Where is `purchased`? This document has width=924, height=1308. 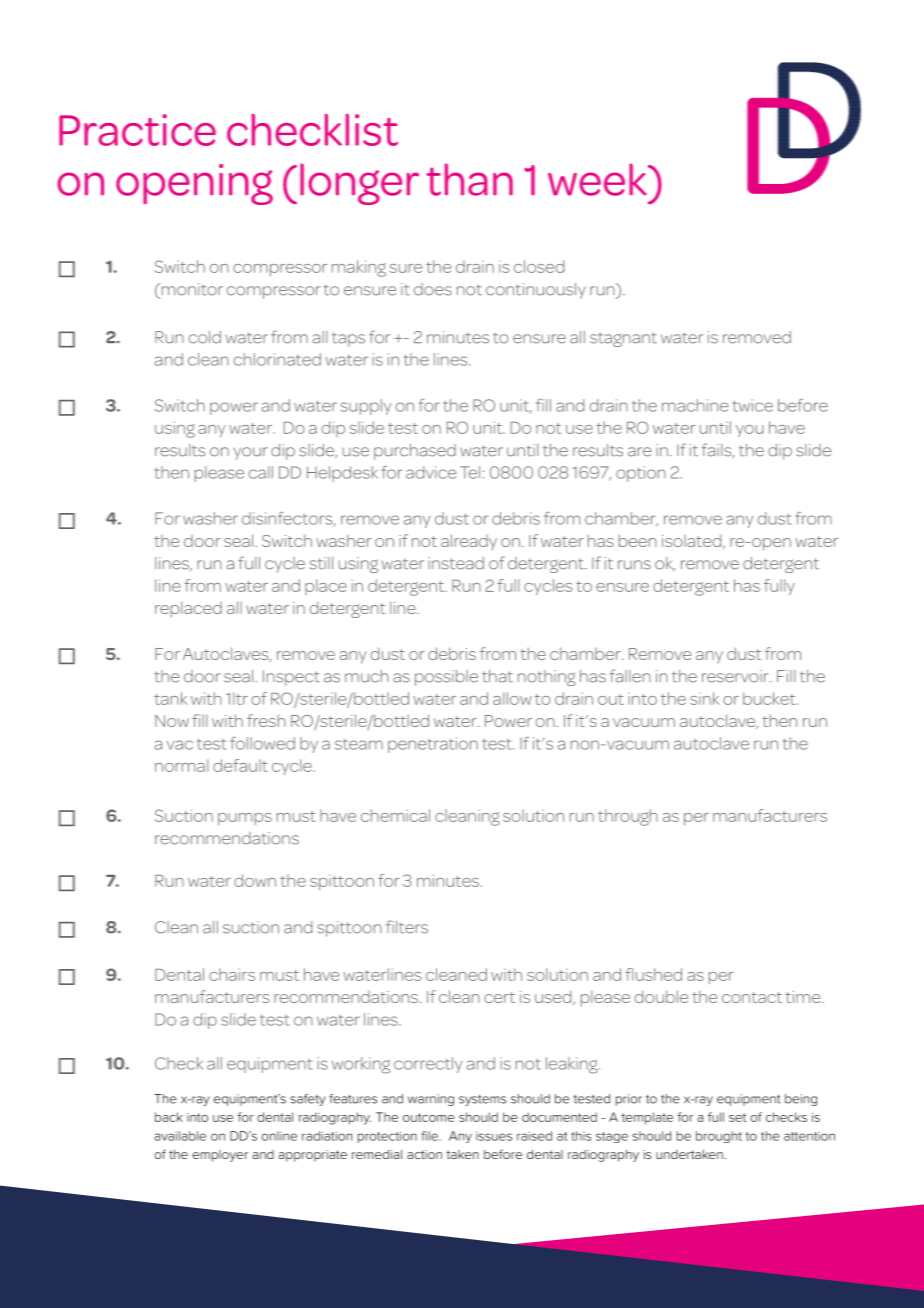
purchased is located at coordinates (415, 452).
